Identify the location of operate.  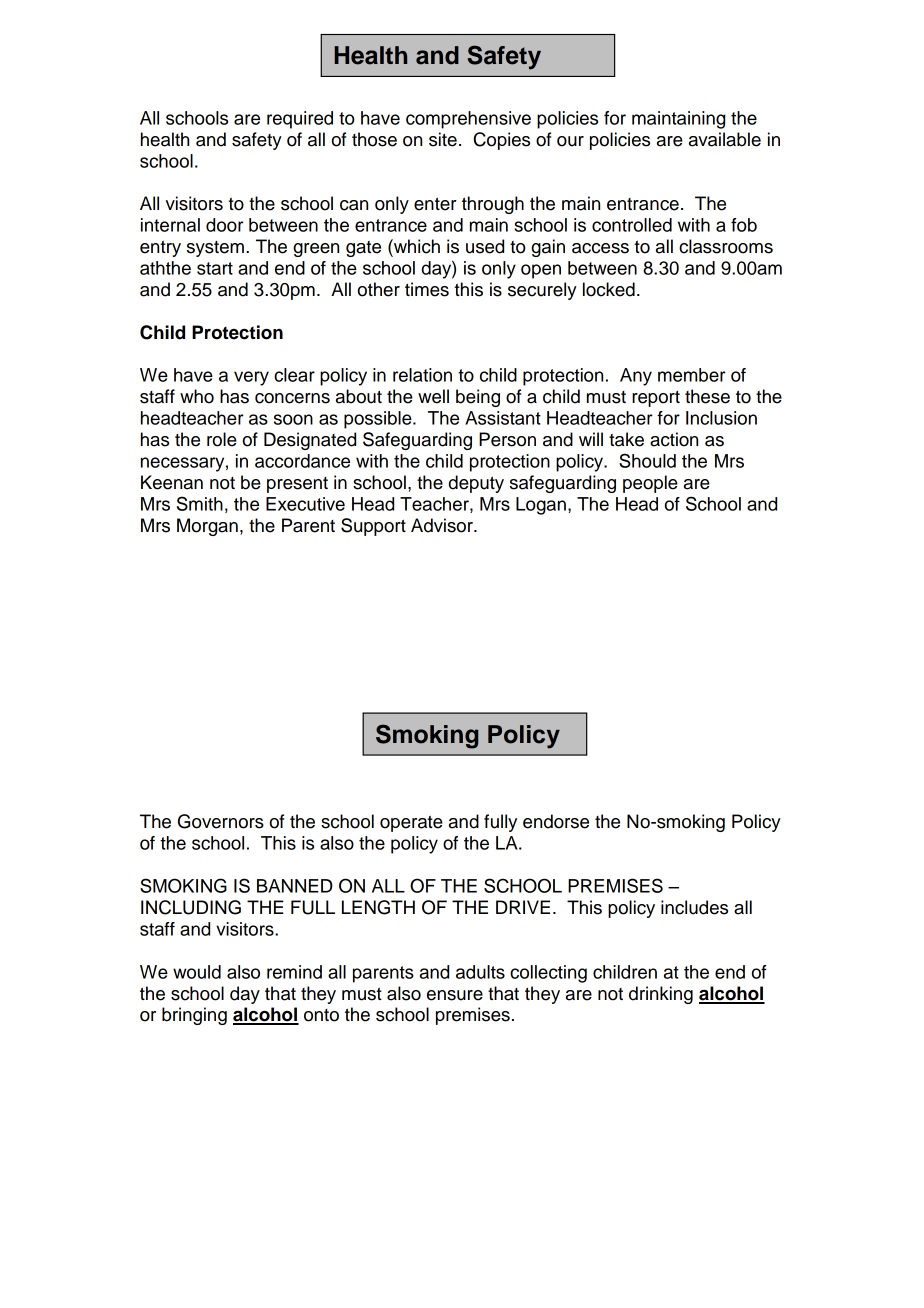
(411, 824).
